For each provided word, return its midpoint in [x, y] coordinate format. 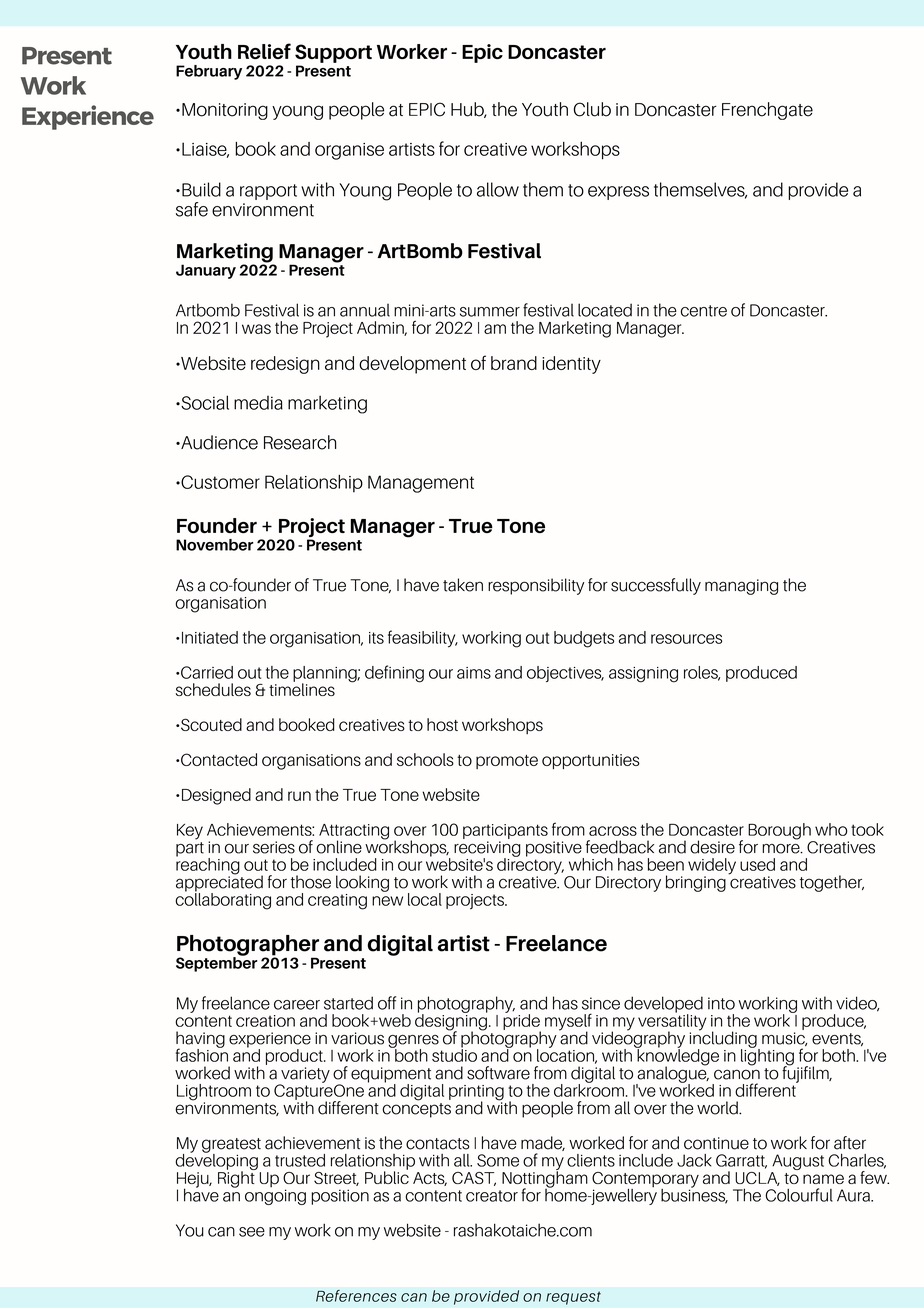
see [252, 1232]
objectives [565, 674]
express [618, 193]
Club [592, 109]
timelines [302, 688]
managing [741, 587]
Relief [264, 51]
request [573, 1298]
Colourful [799, 1195]
